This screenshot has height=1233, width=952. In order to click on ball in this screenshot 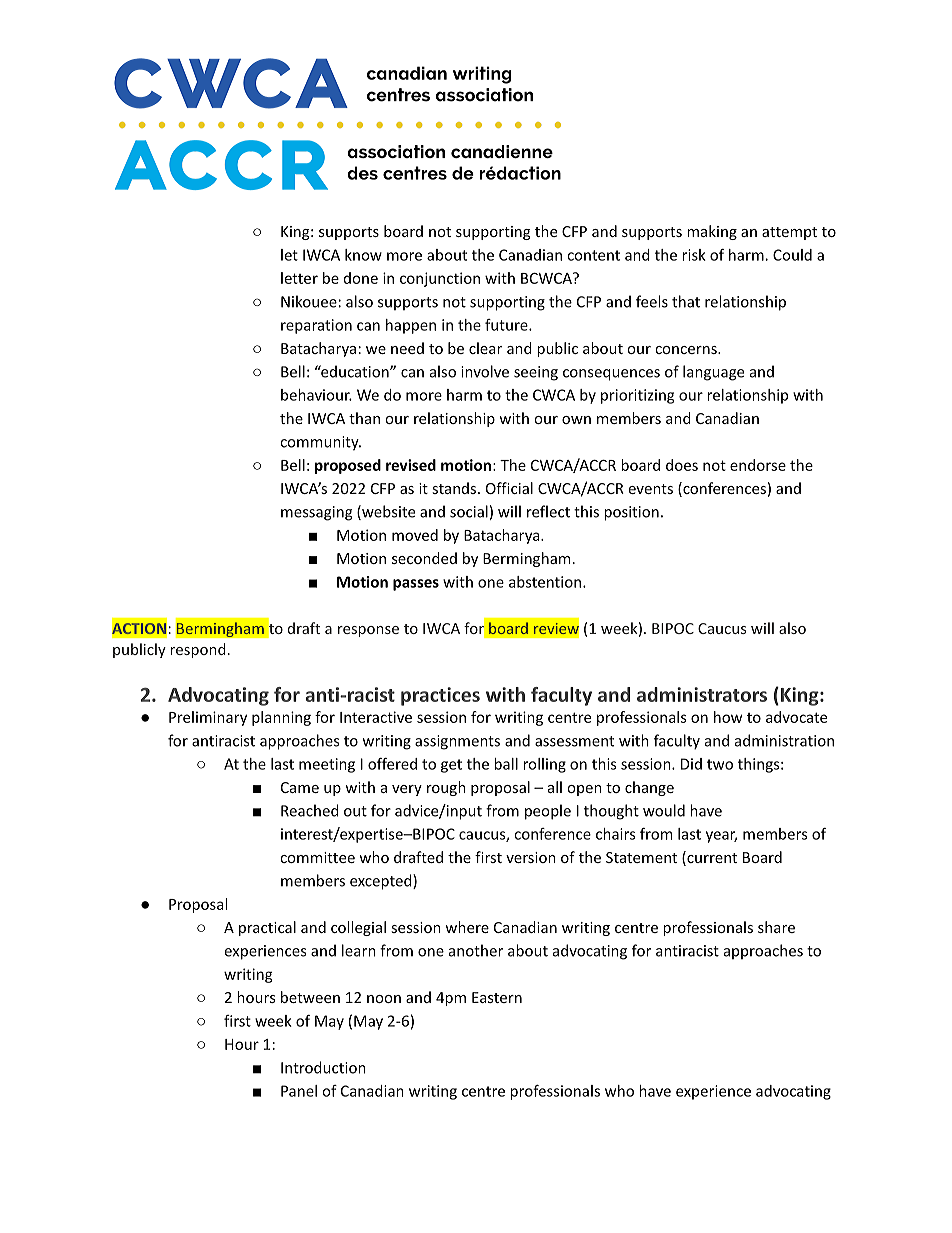, I will do `click(506, 764)`.
